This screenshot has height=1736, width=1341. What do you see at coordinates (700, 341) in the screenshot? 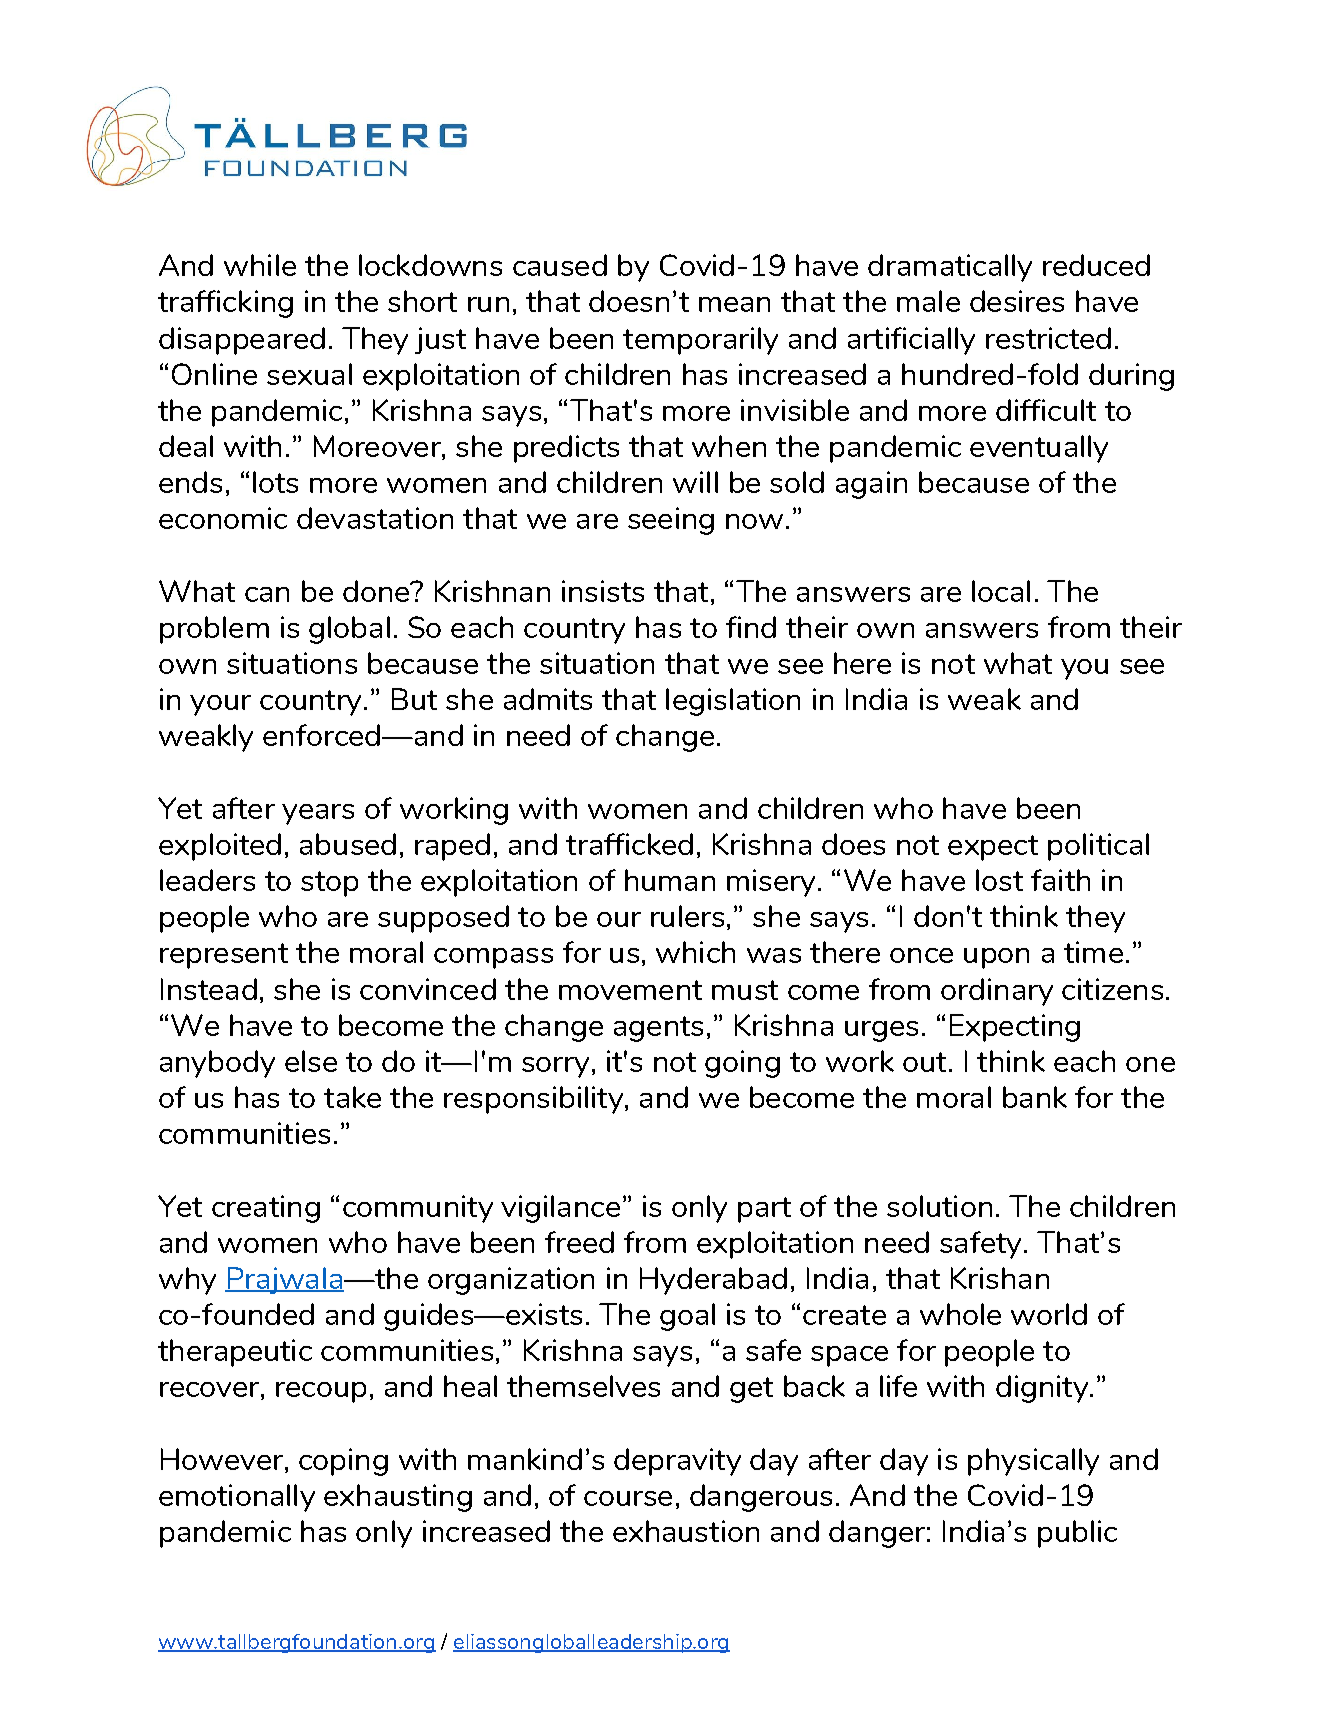
I see `temporarily` at bounding box center [700, 341].
